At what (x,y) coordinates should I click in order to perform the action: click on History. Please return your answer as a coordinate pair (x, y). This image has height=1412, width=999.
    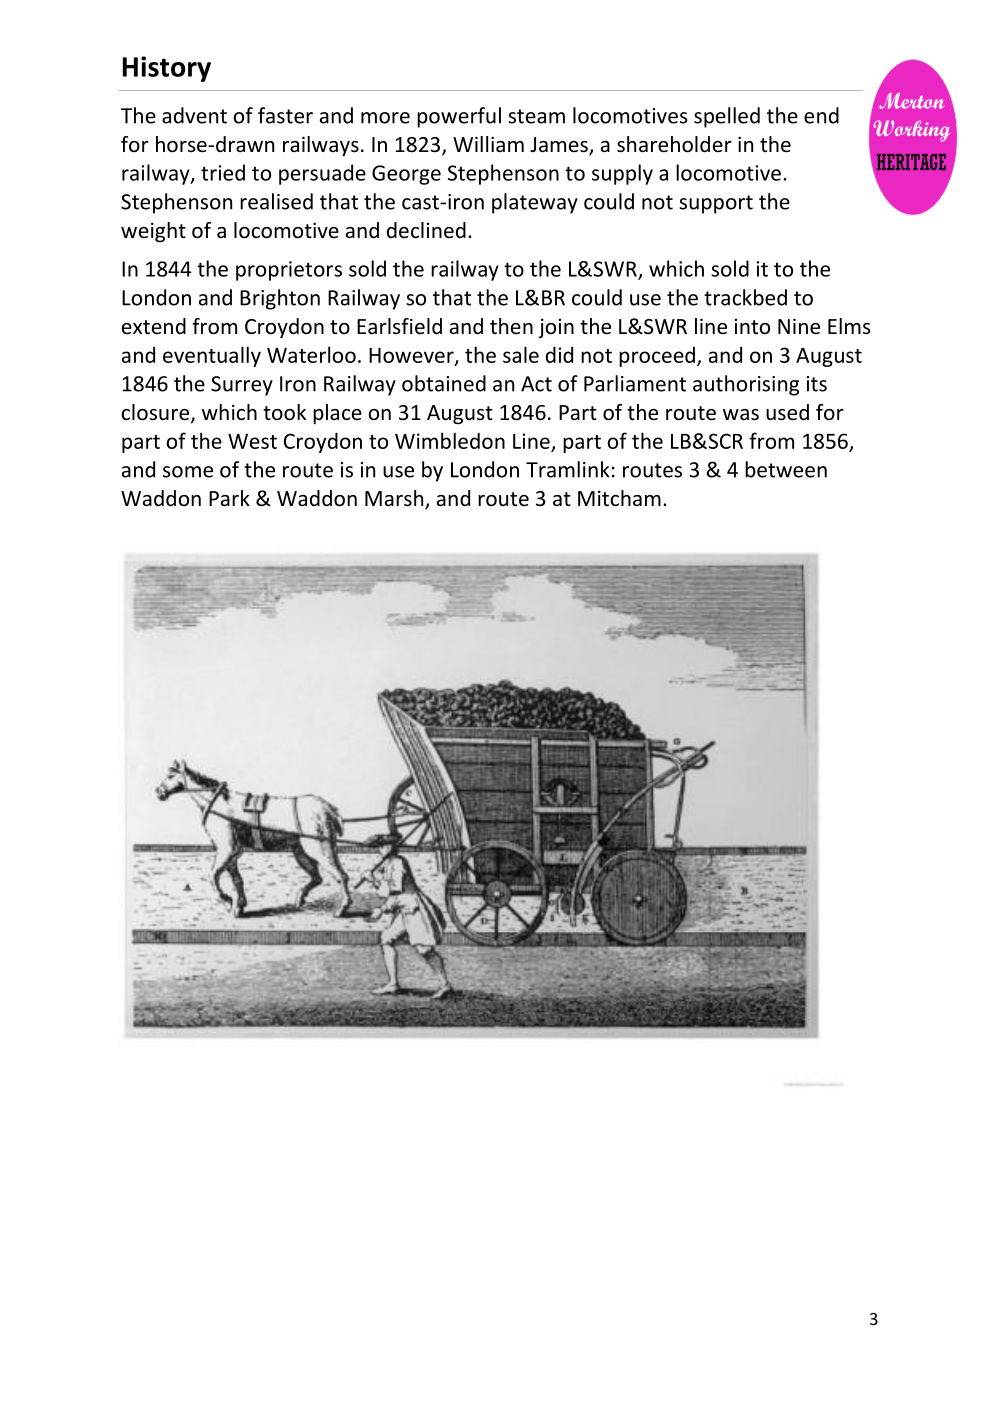
    Looking at the image, I should click on (167, 69).
